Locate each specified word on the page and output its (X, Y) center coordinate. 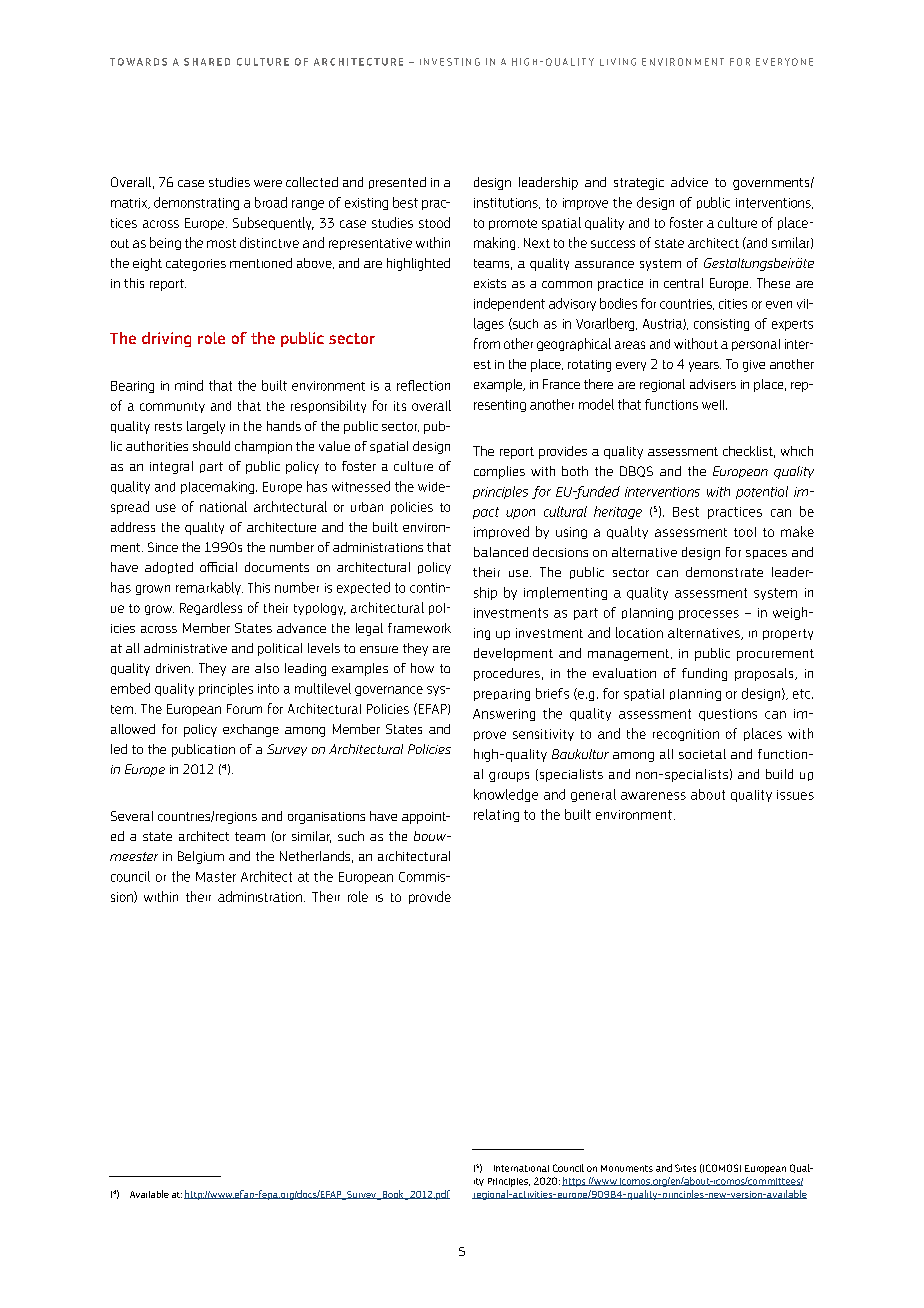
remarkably (209, 588)
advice (689, 182)
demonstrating (196, 203)
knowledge (506, 795)
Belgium (201, 857)
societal (702, 754)
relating (496, 815)
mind (189, 385)
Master (216, 877)
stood (434, 222)
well (714, 405)
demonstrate (724, 572)
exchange (251, 730)
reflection (423, 385)
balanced (501, 552)
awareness (653, 796)
